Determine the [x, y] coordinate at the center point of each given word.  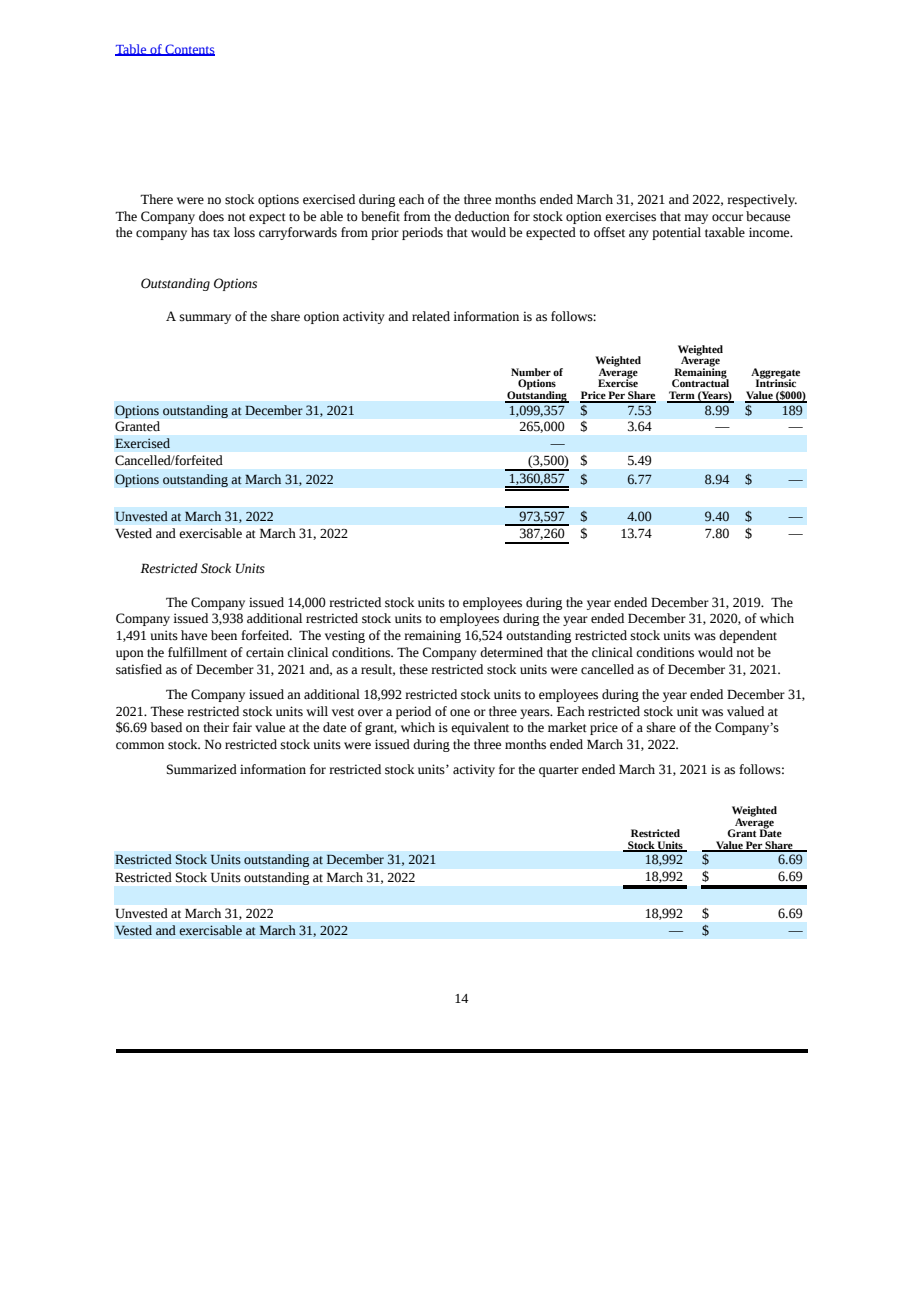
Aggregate [775, 374]
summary [205, 319]
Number [531, 372]
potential [676, 233]
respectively [762, 200]
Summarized [202, 769]
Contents [189, 50]
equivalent [480, 728]
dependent [748, 636]
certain [265, 652]
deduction [482, 216]
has [200, 232]
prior [385, 233]
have [194, 635]
